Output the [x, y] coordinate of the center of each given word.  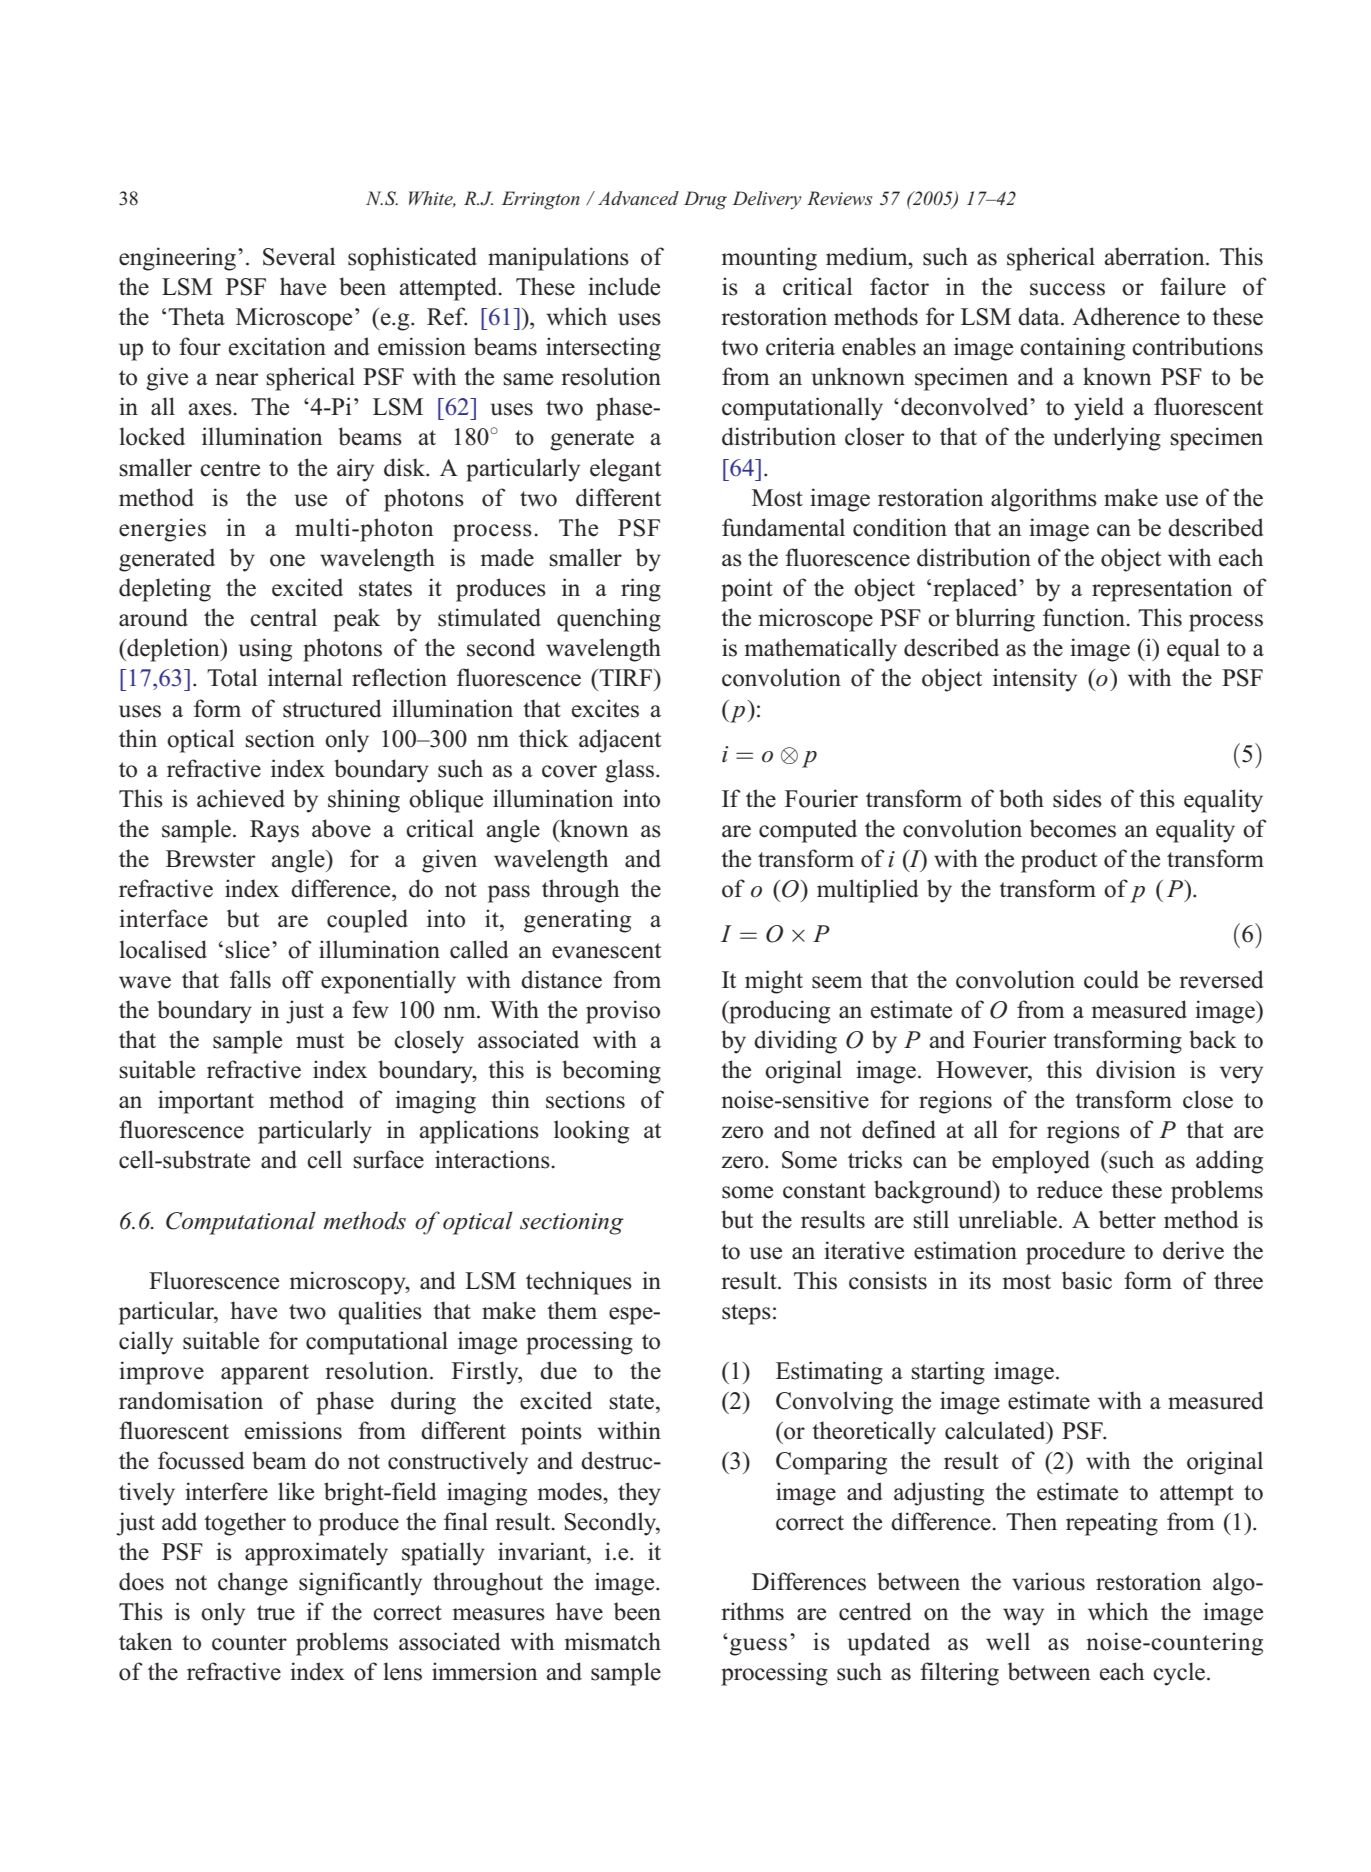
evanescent [606, 951]
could [1111, 979]
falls [250, 979]
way [1023, 1617]
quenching [609, 620]
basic [1087, 1280]
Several [299, 256]
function [1085, 617]
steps [746, 1314]
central [283, 617]
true [276, 1613]
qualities [380, 1313]
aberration [1155, 256]
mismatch [613, 1641]
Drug [705, 200]
